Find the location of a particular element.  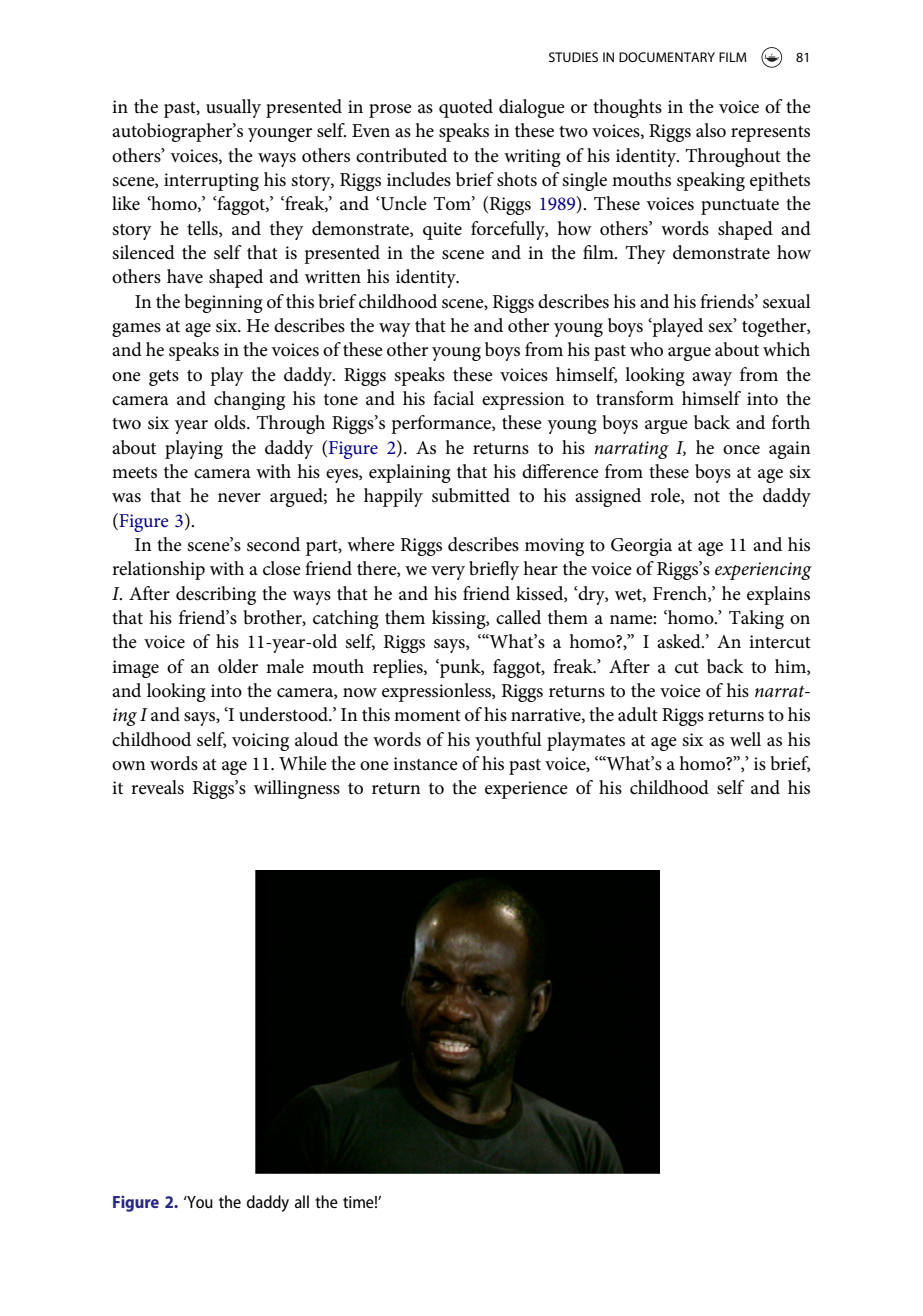

facial is located at coordinates (453, 398).
